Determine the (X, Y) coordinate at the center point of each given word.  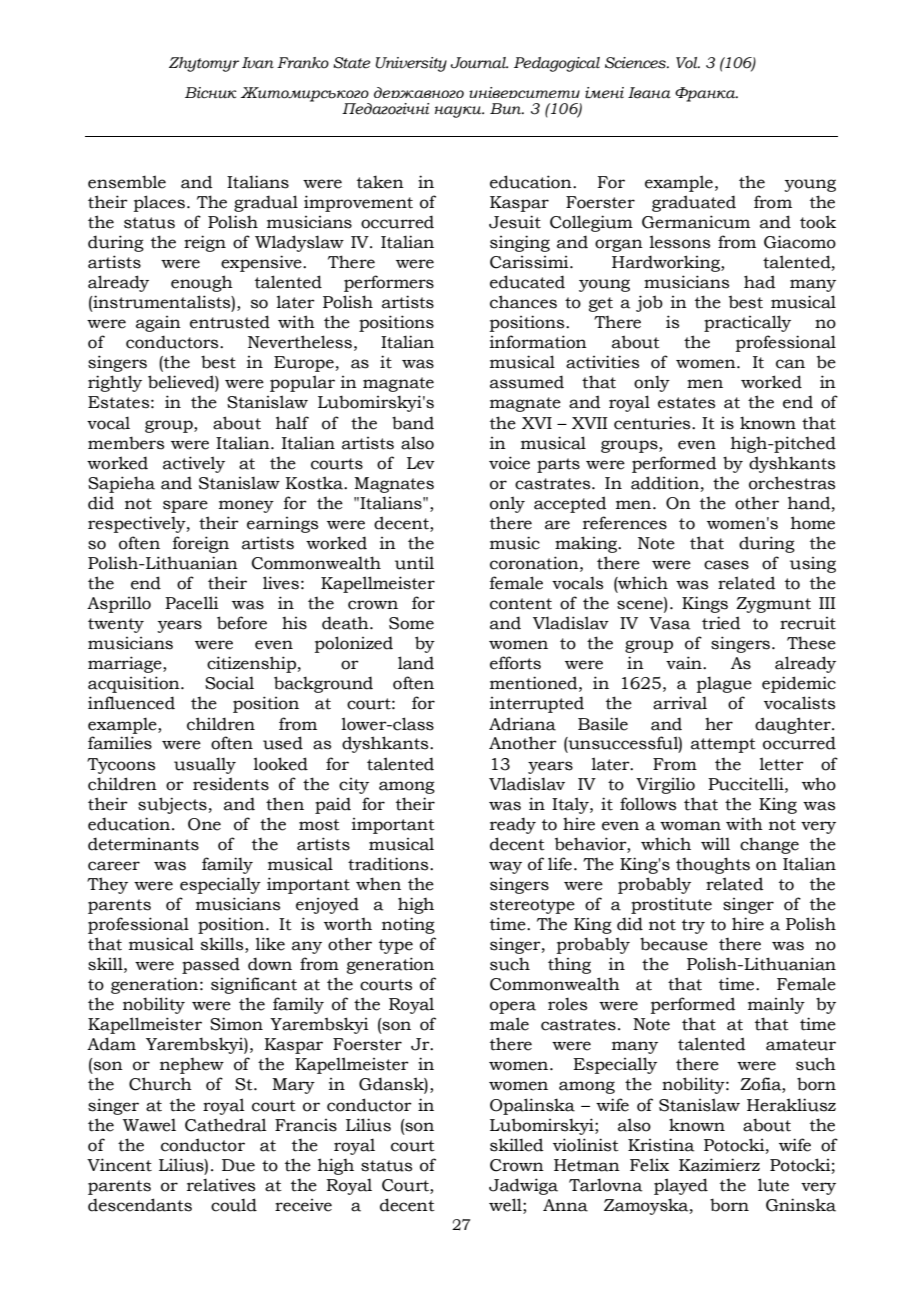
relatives (221, 1185)
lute (773, 1185)
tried (721, 623)
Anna (565, 1205)
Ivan (258, 63)
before (242, 623)
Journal (479, 63)
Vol (688, 63)
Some (411, 623)
